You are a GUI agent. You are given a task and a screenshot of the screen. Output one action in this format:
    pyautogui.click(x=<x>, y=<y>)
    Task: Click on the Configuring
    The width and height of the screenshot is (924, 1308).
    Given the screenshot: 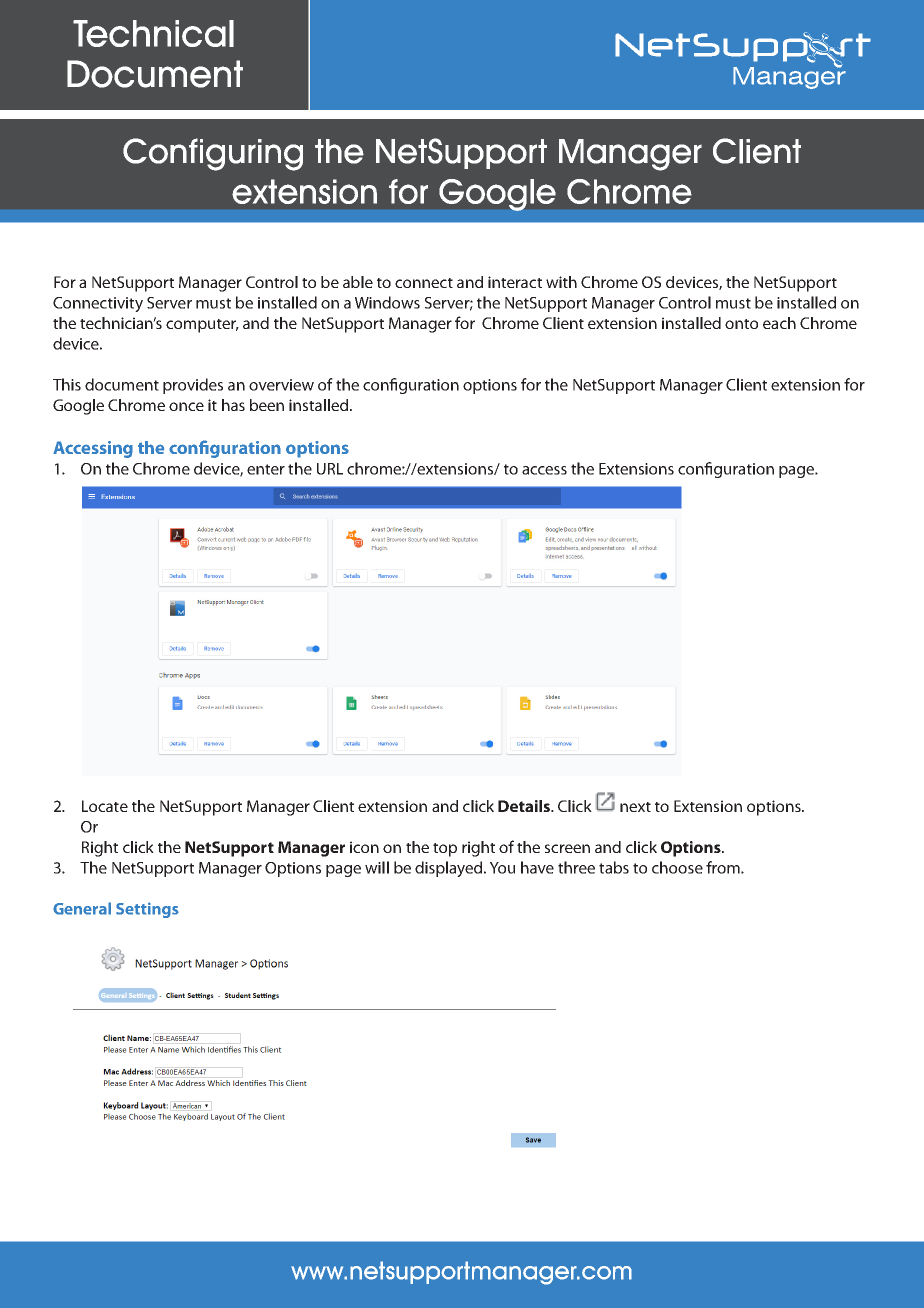 What is the action you would take?
    pyautogui.click(x=213, y=154)
